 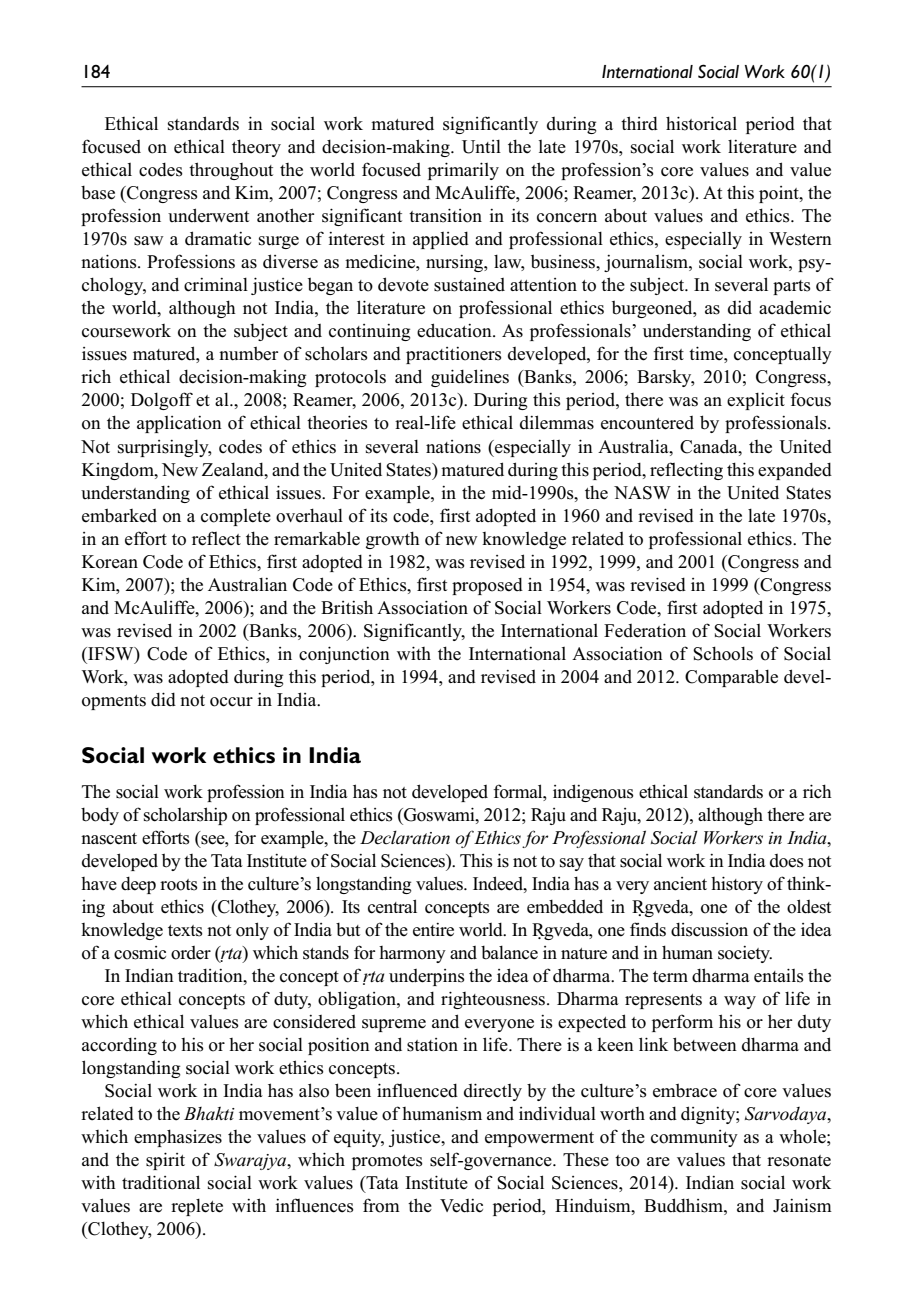 I want to click on occur, so click(x=231, y=702).
